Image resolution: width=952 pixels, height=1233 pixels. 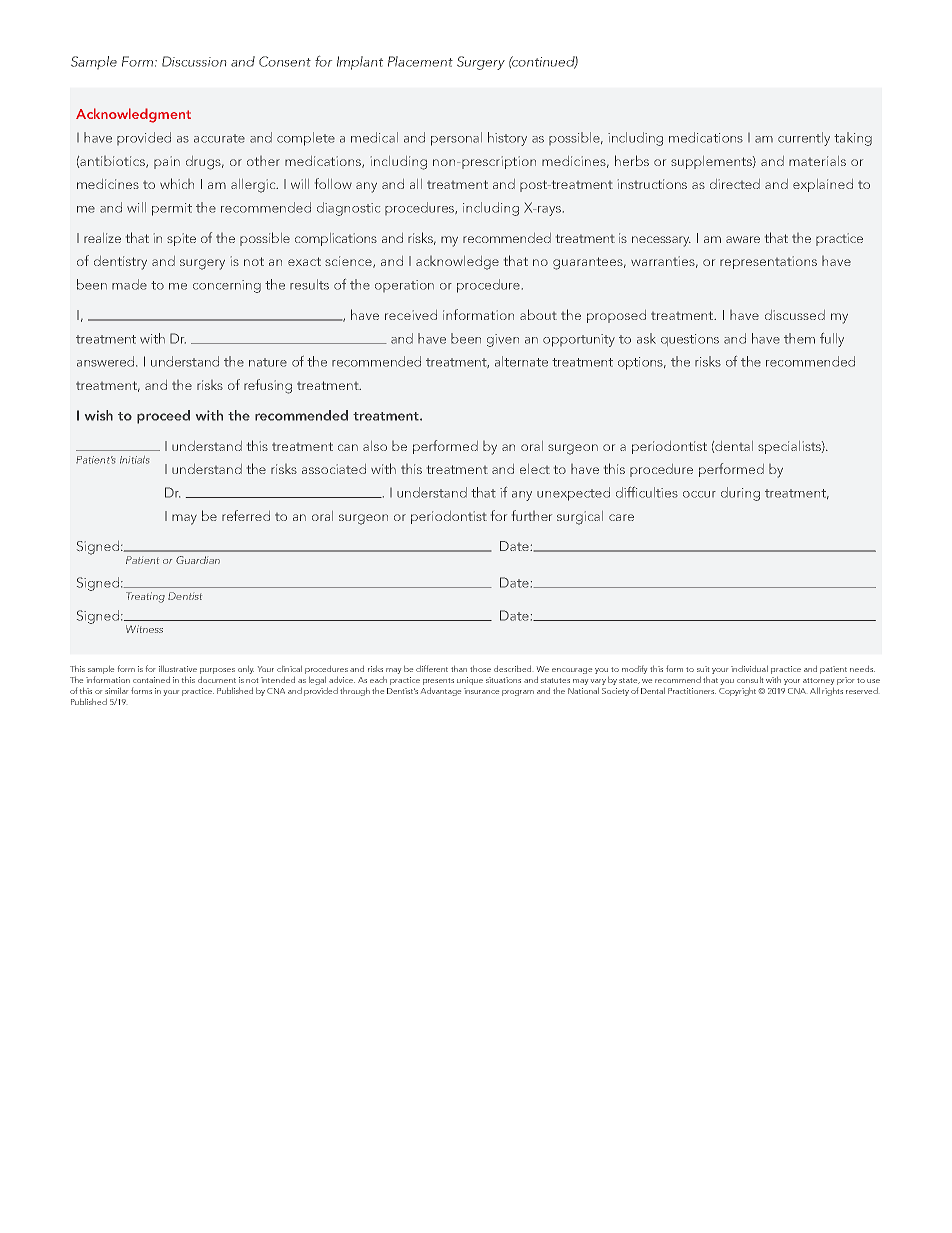 I want to click on Initials, so click(x=134, y=460).
